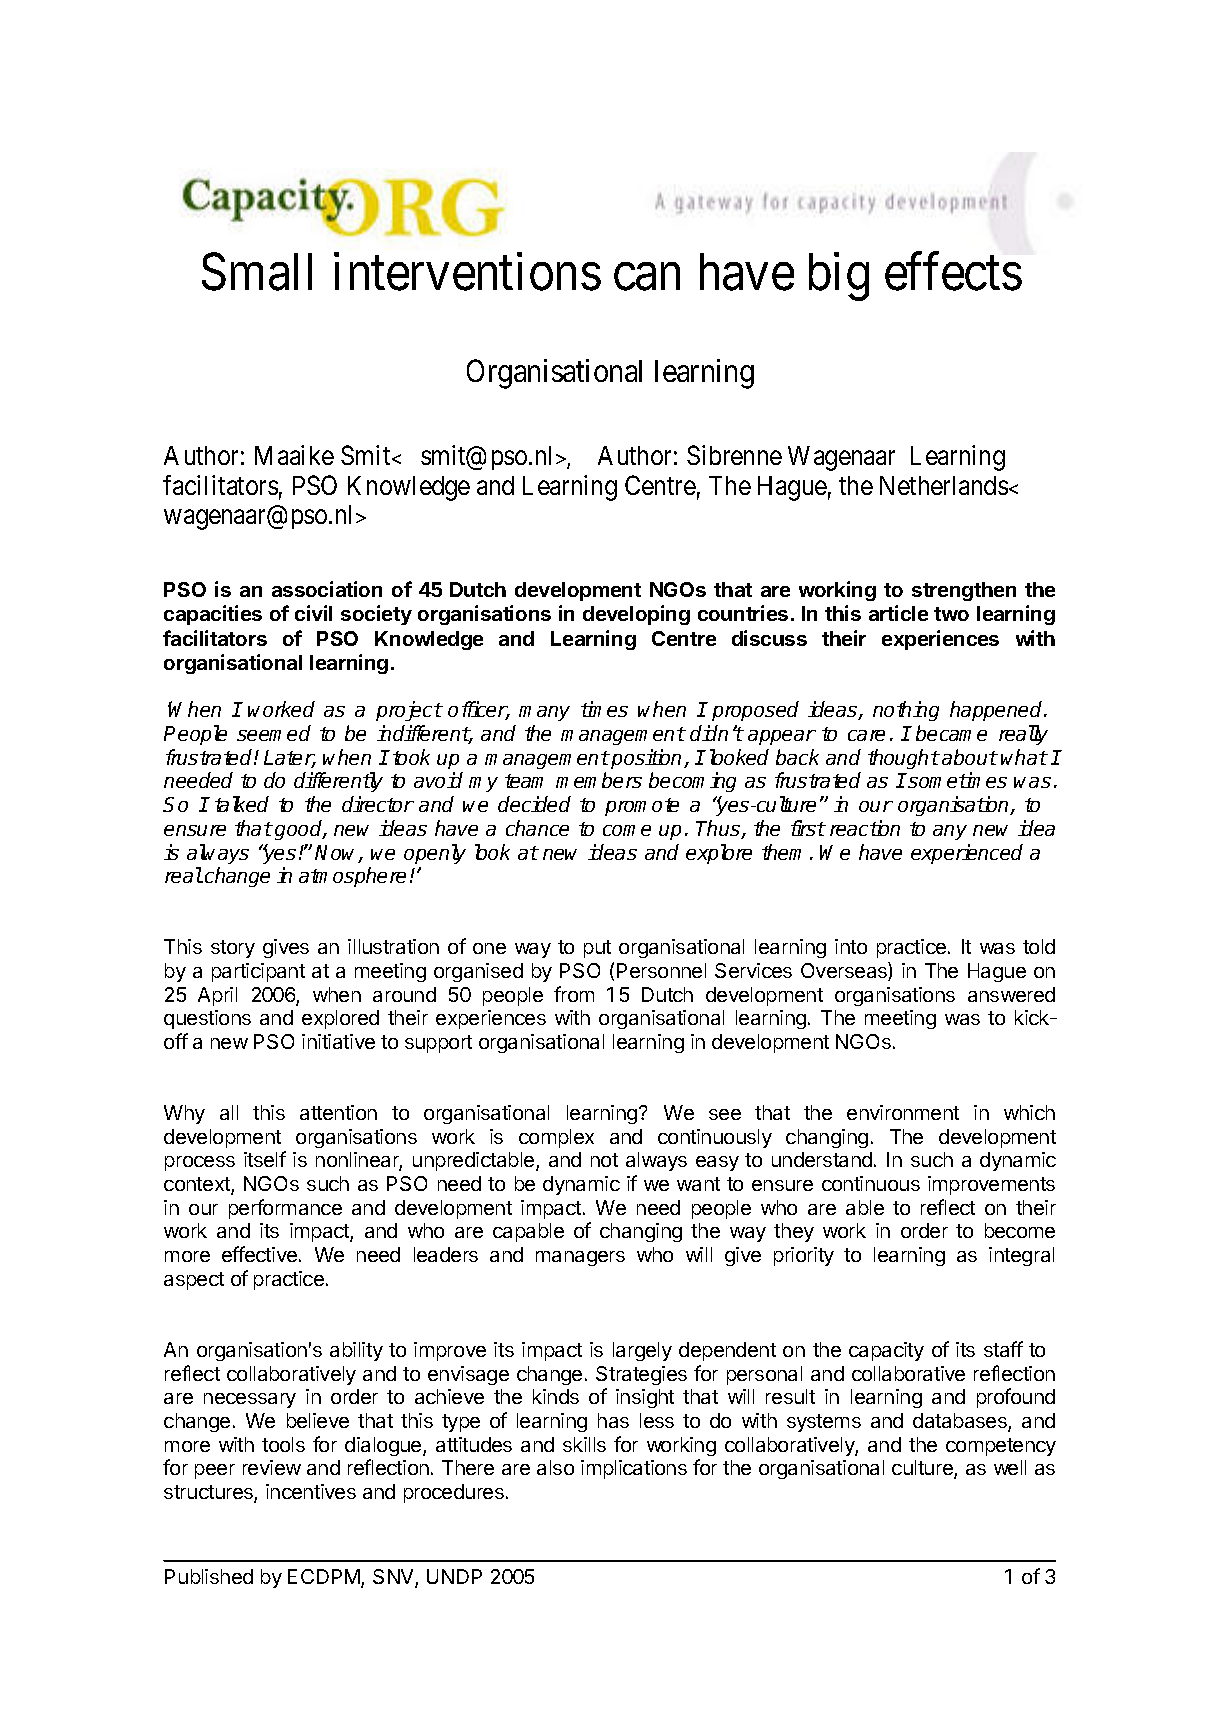 The image size is (1220, 1725). What do you see at coordinates (257, 272) in the screenshot?
I see `Small` at bounding box center [257, 272].
